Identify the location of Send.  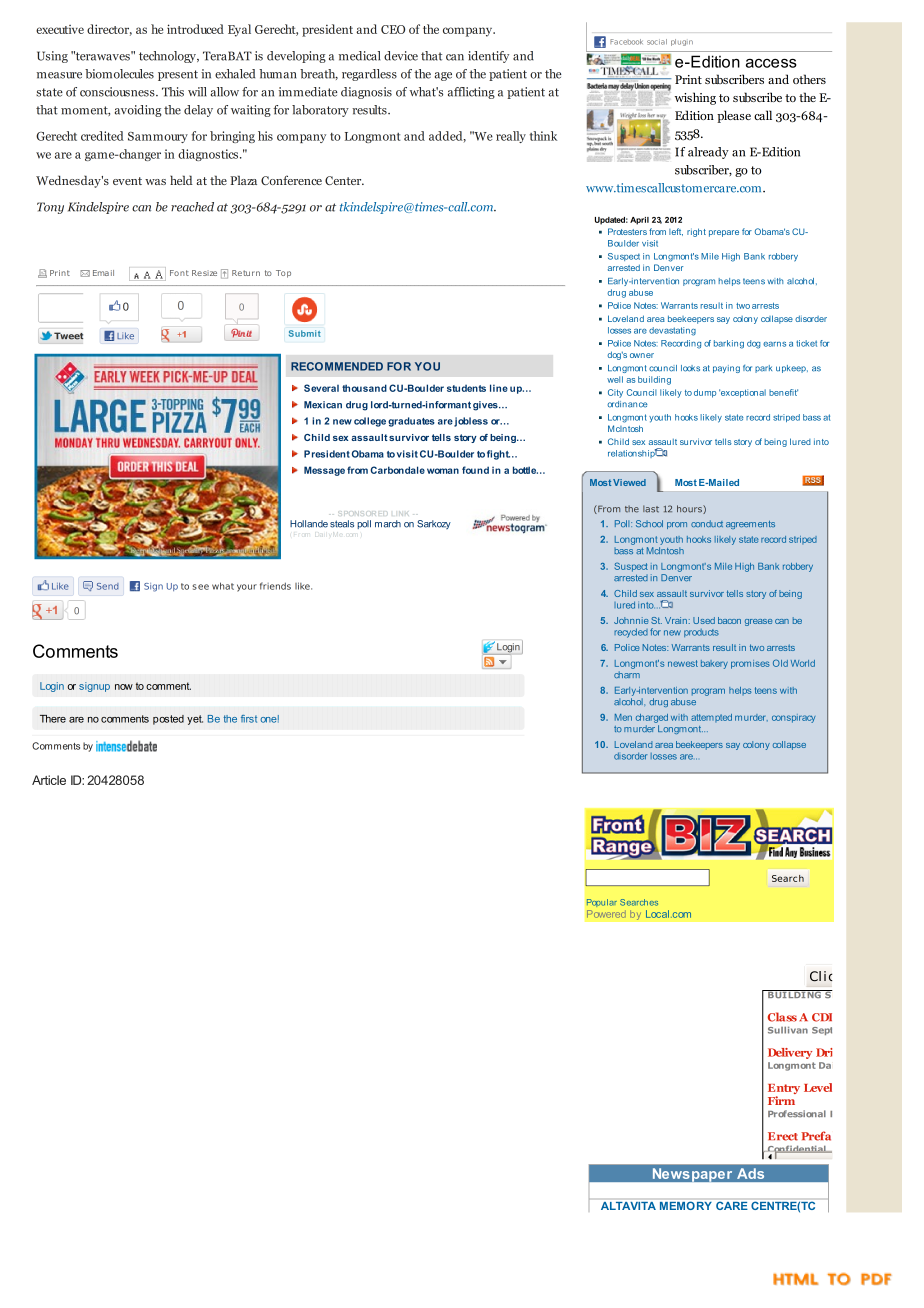
(108, 586).
